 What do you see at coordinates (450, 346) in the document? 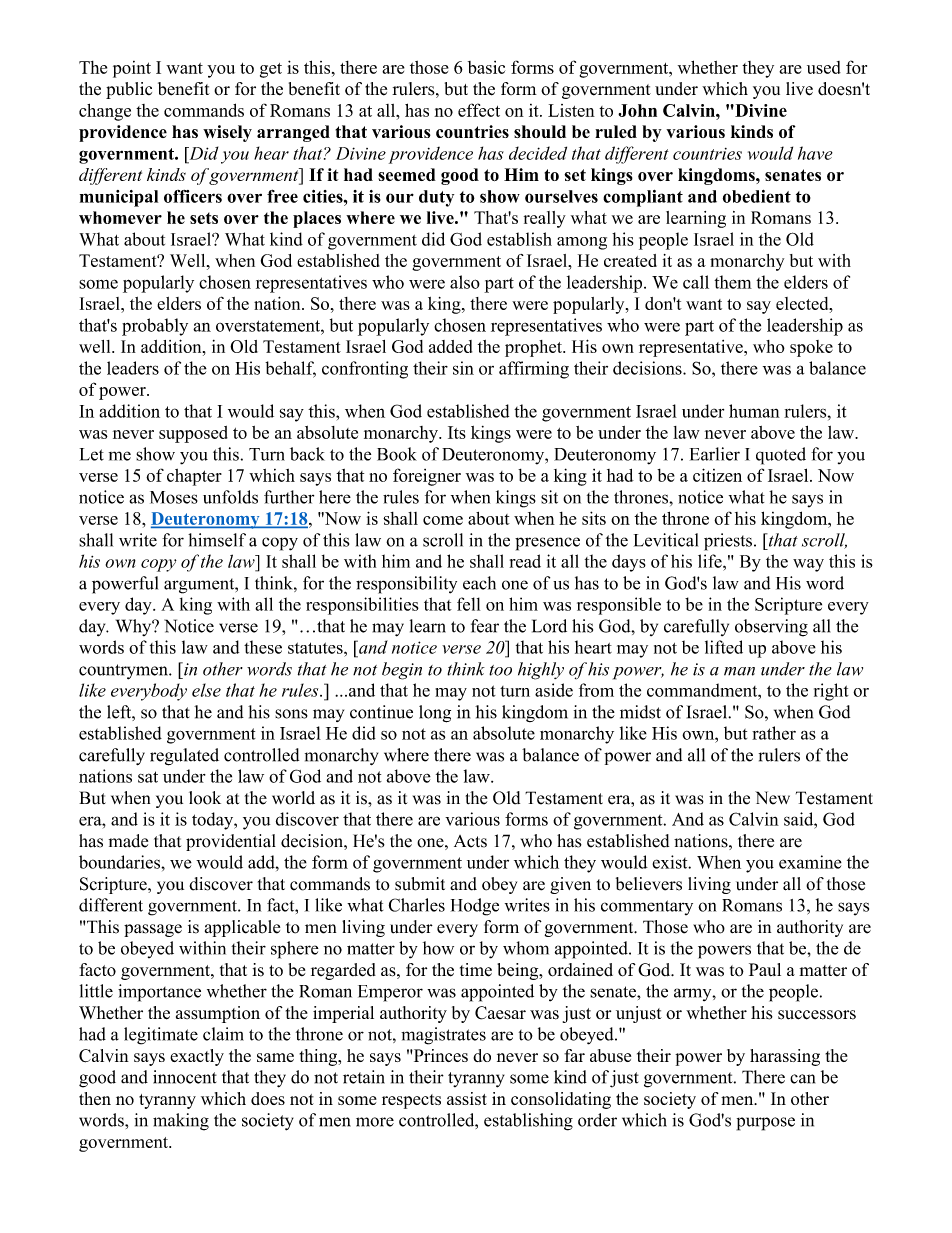
I see `added` at bounding box center [450, 346].
